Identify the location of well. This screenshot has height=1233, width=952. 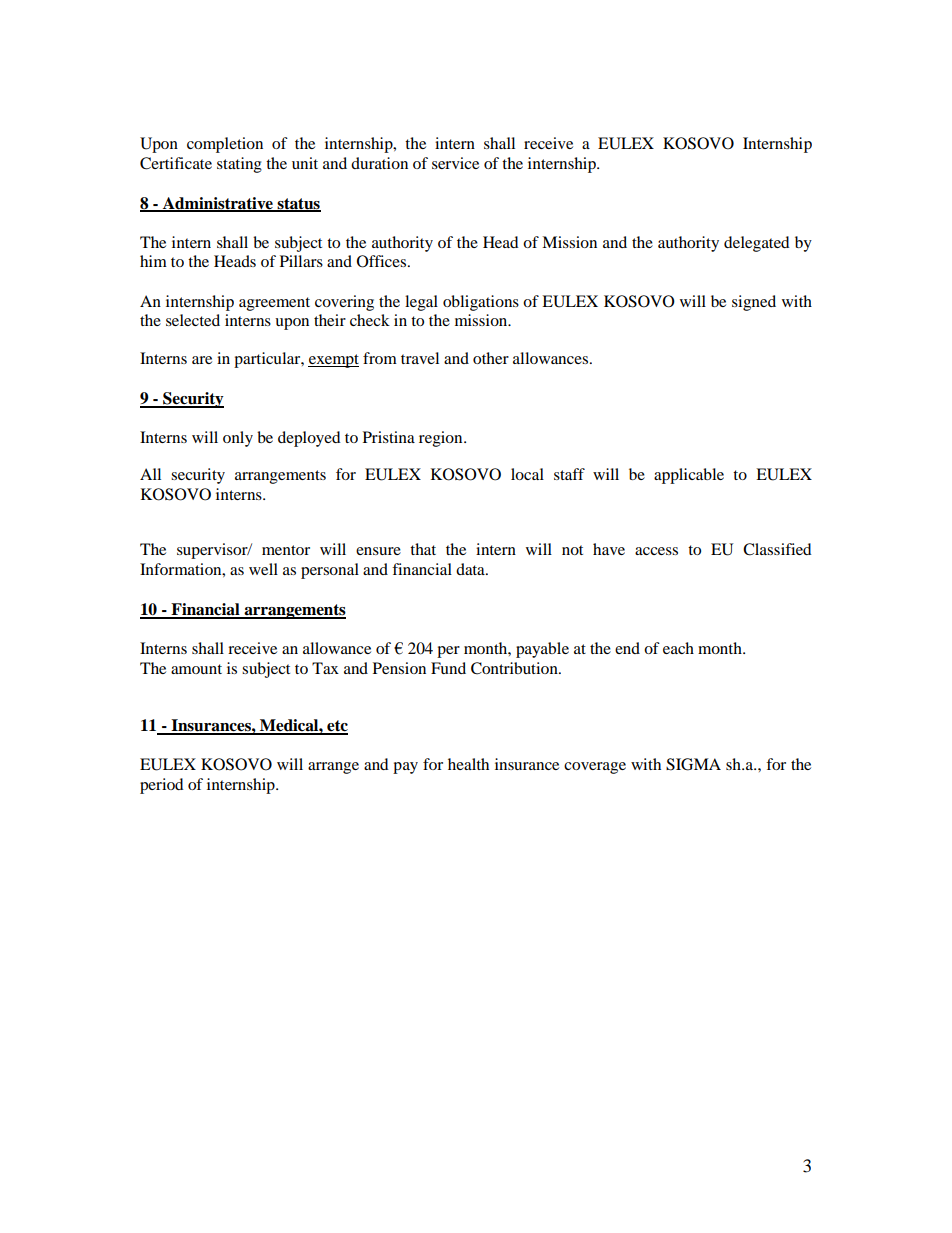
(263, 569).
